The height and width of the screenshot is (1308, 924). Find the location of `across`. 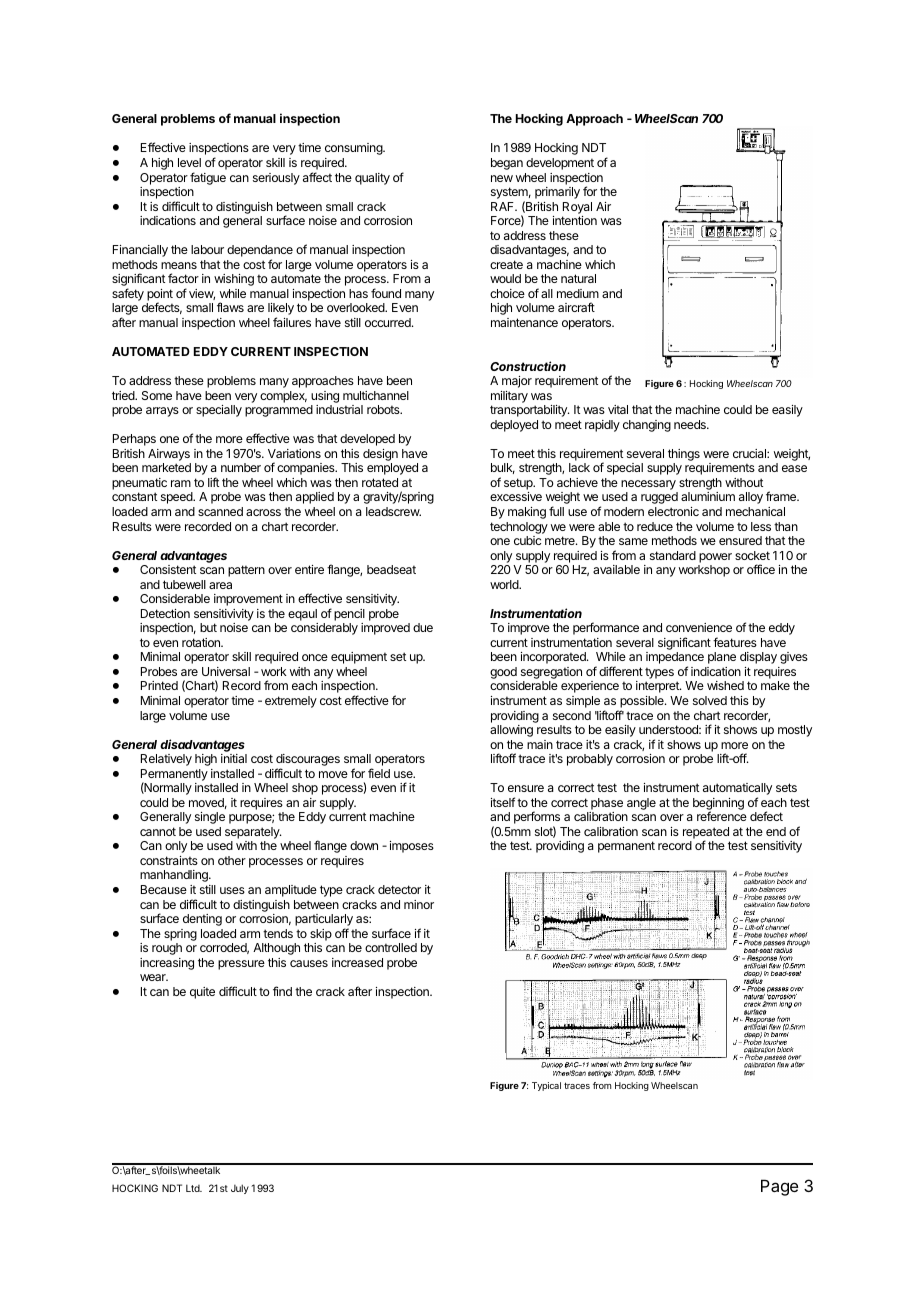

across is located at coordinates (263, 512).
